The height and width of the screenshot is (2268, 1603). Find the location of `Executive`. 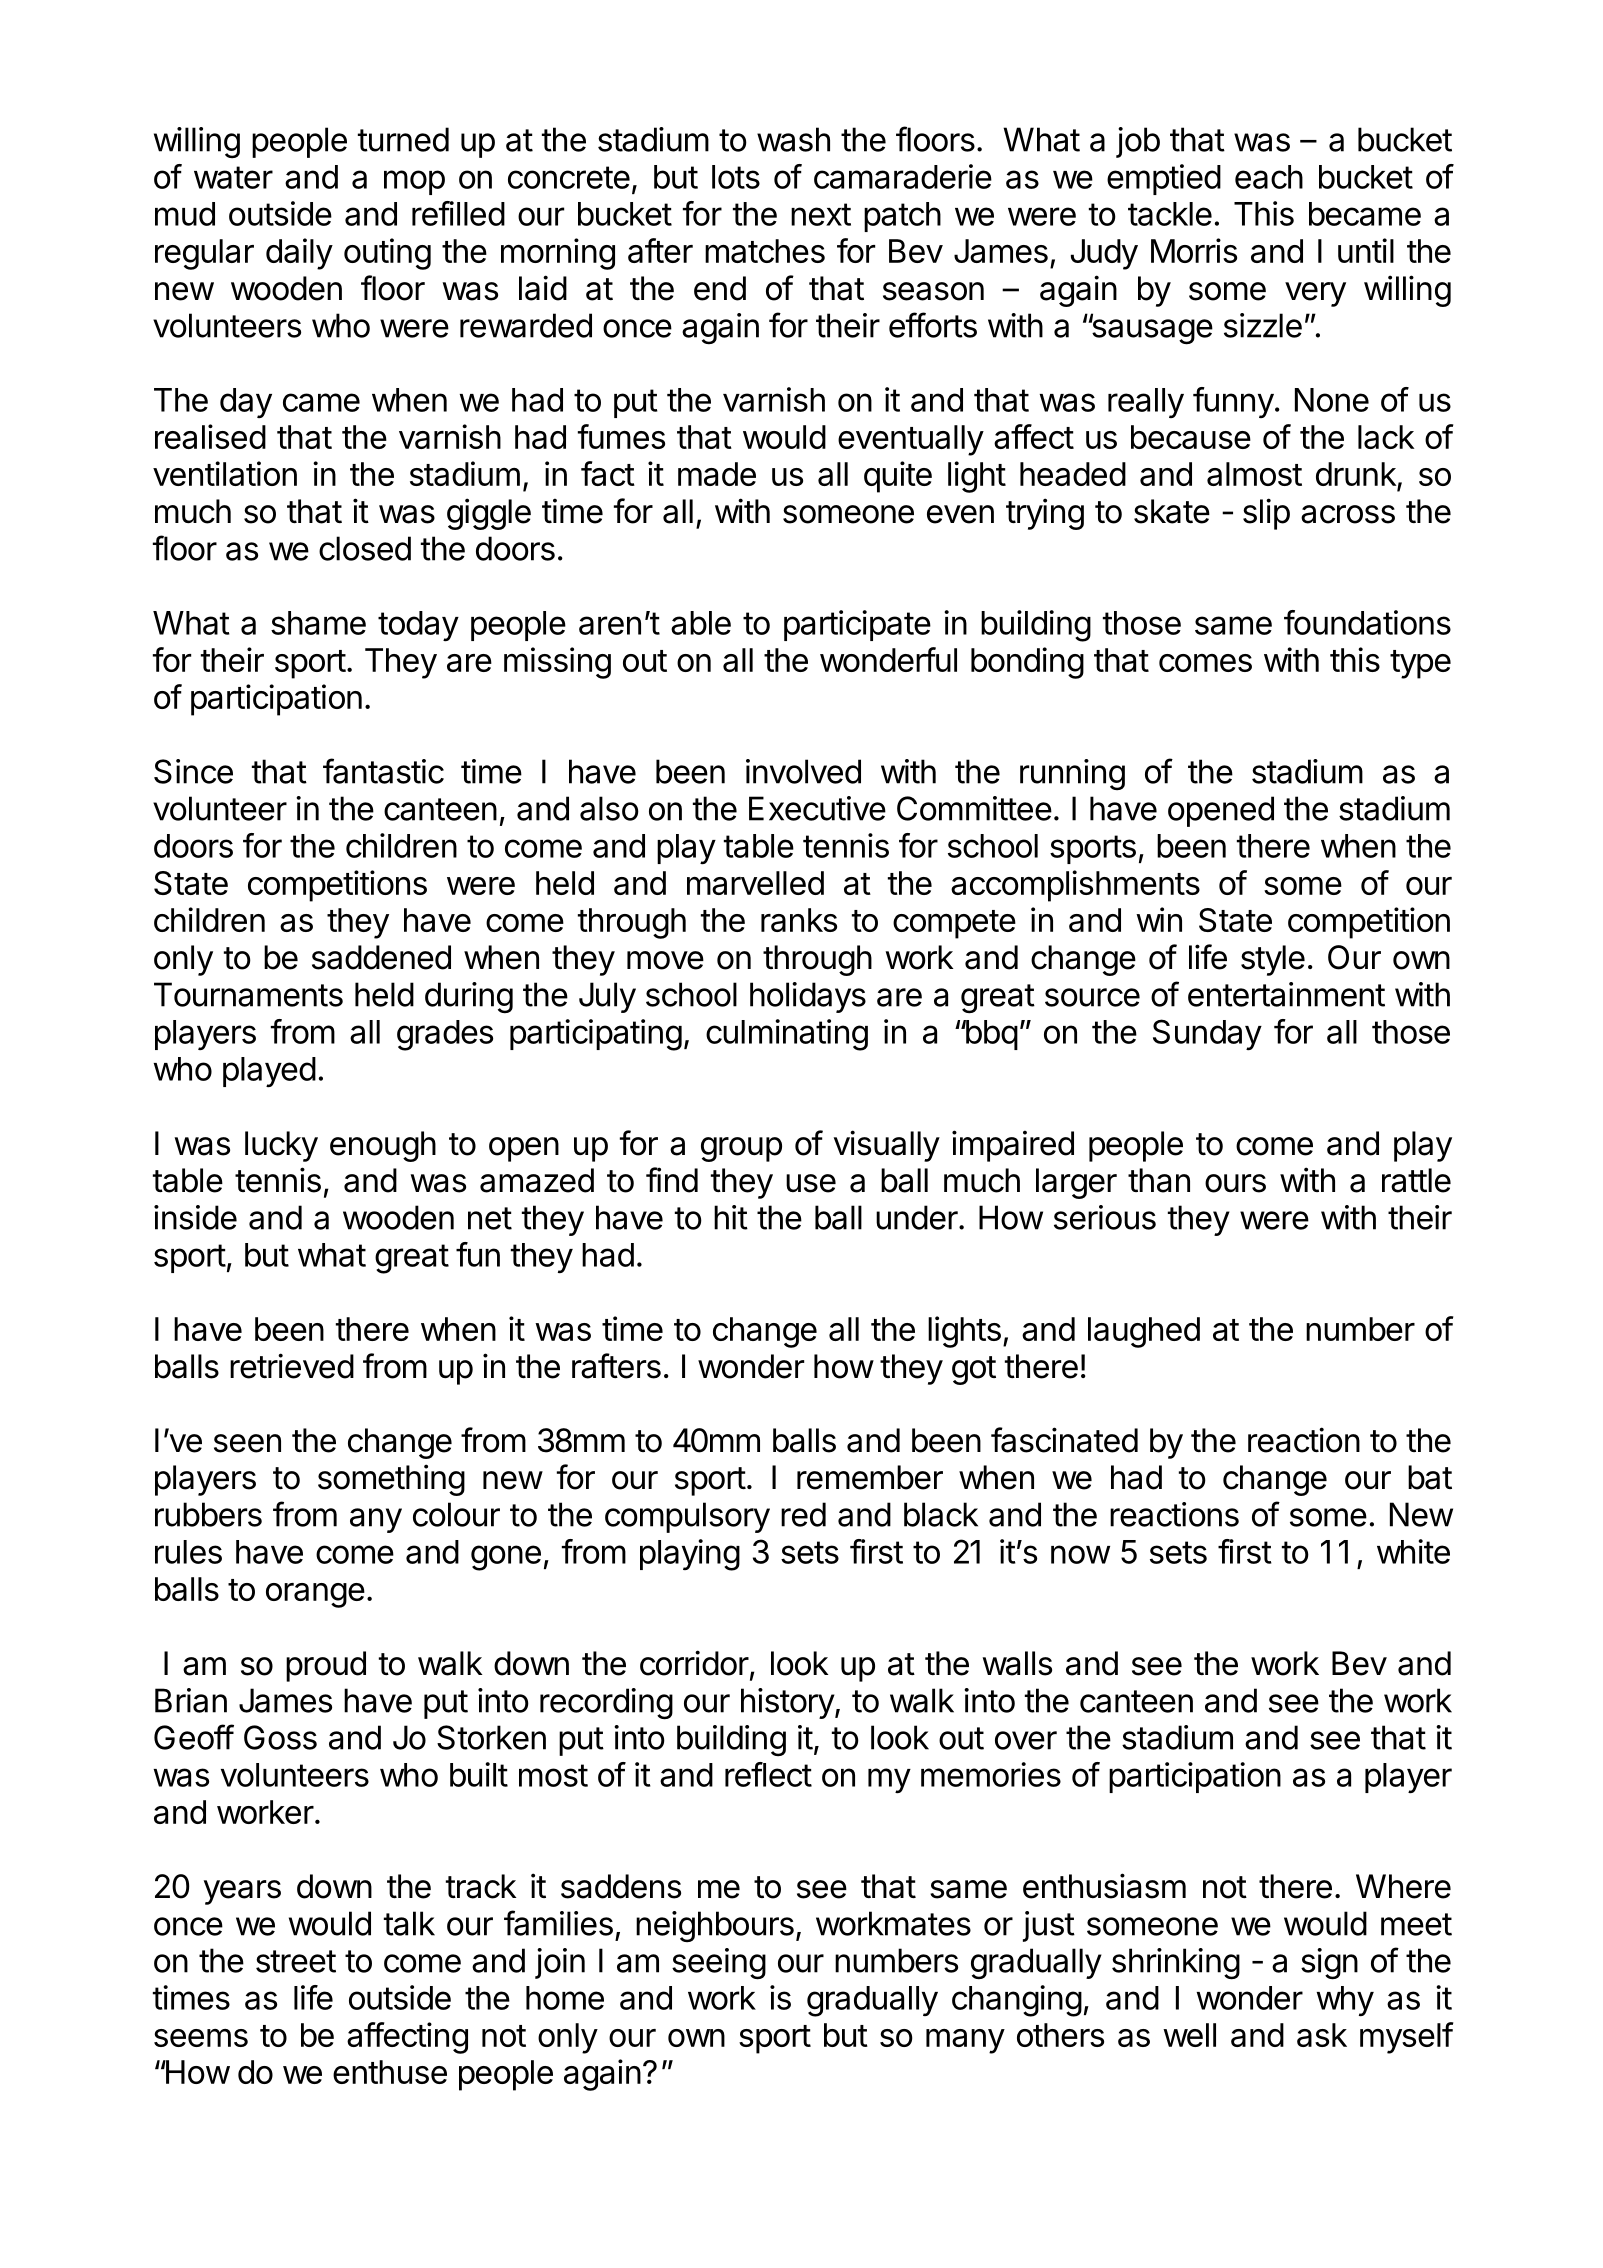

Executive is located at coordinates (817, 808).
